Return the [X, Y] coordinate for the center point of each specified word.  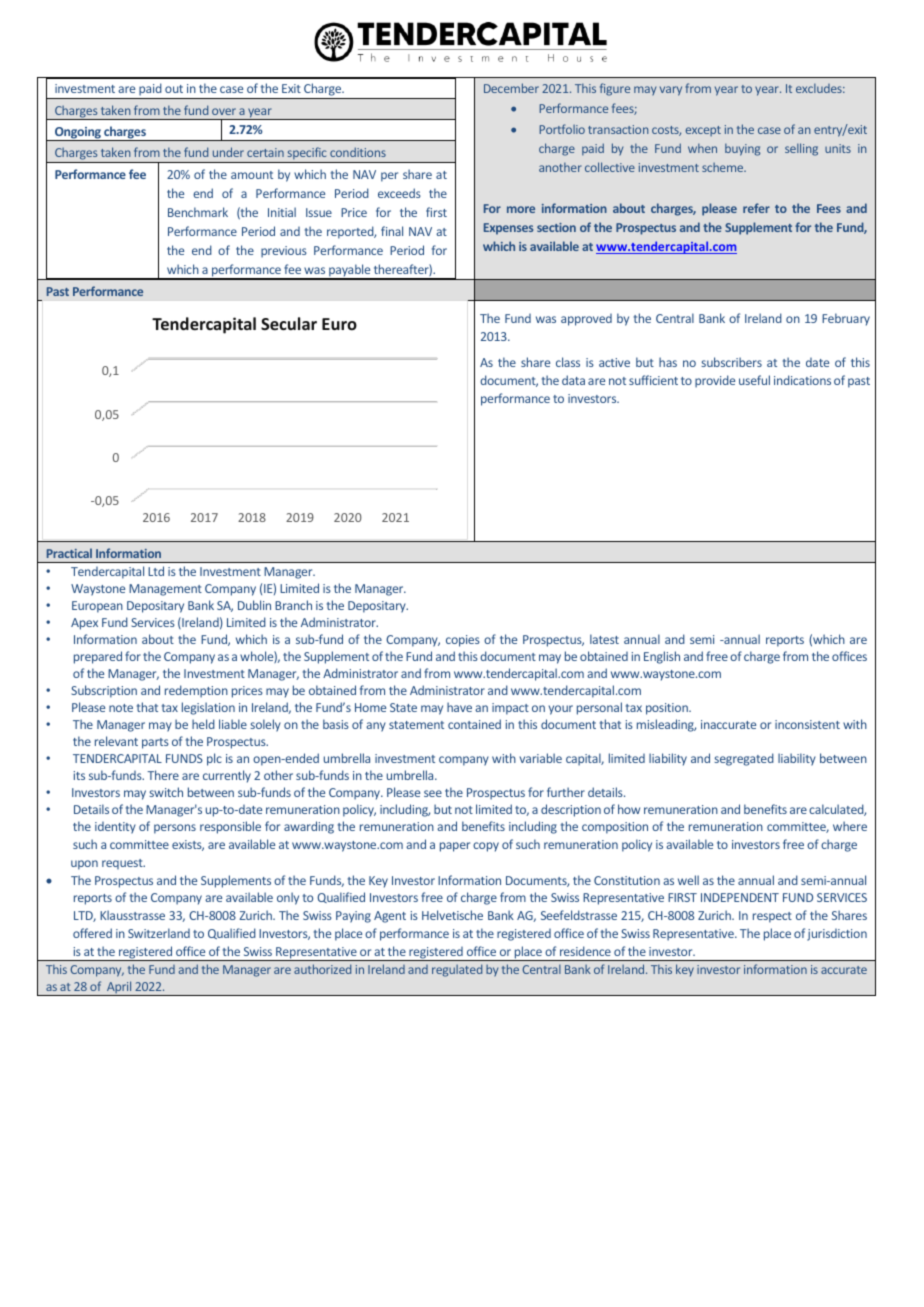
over [224, 111]
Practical [69, 553]
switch [166, 792]
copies [463, 641]
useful [754, 380]
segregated [744, 759]
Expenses [508, 229]
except [703, 131]
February [846, 319]
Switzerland [159, 933]
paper [455, 847]
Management [165, 590]
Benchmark [198, 212]
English [662, 657]
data [573, 380]
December [511, 88]
